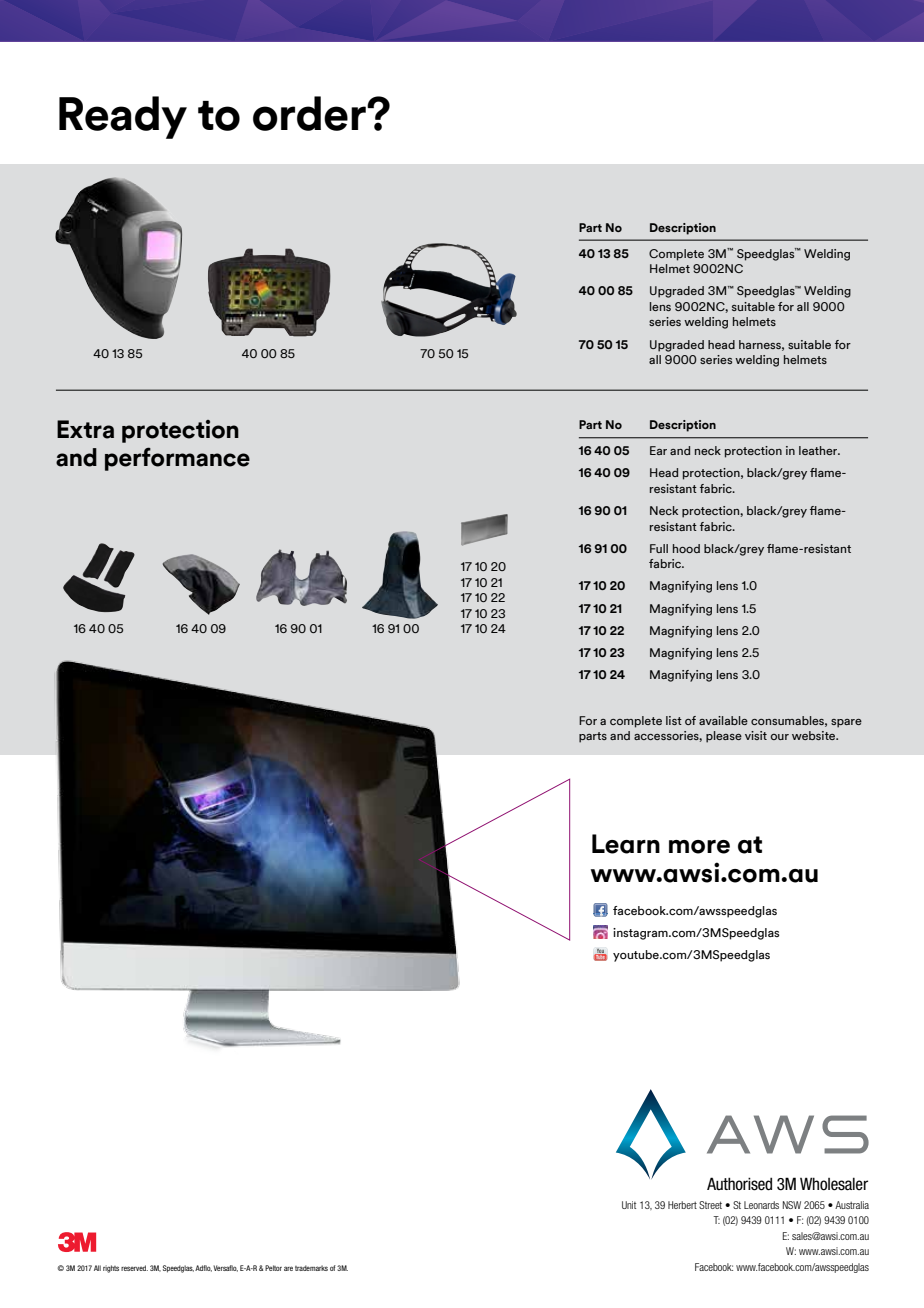 The image size is (924, 1308). What do you see at coordinates (626, 844) in the document?
I see `Learn` at bounding box center [626, 844].
